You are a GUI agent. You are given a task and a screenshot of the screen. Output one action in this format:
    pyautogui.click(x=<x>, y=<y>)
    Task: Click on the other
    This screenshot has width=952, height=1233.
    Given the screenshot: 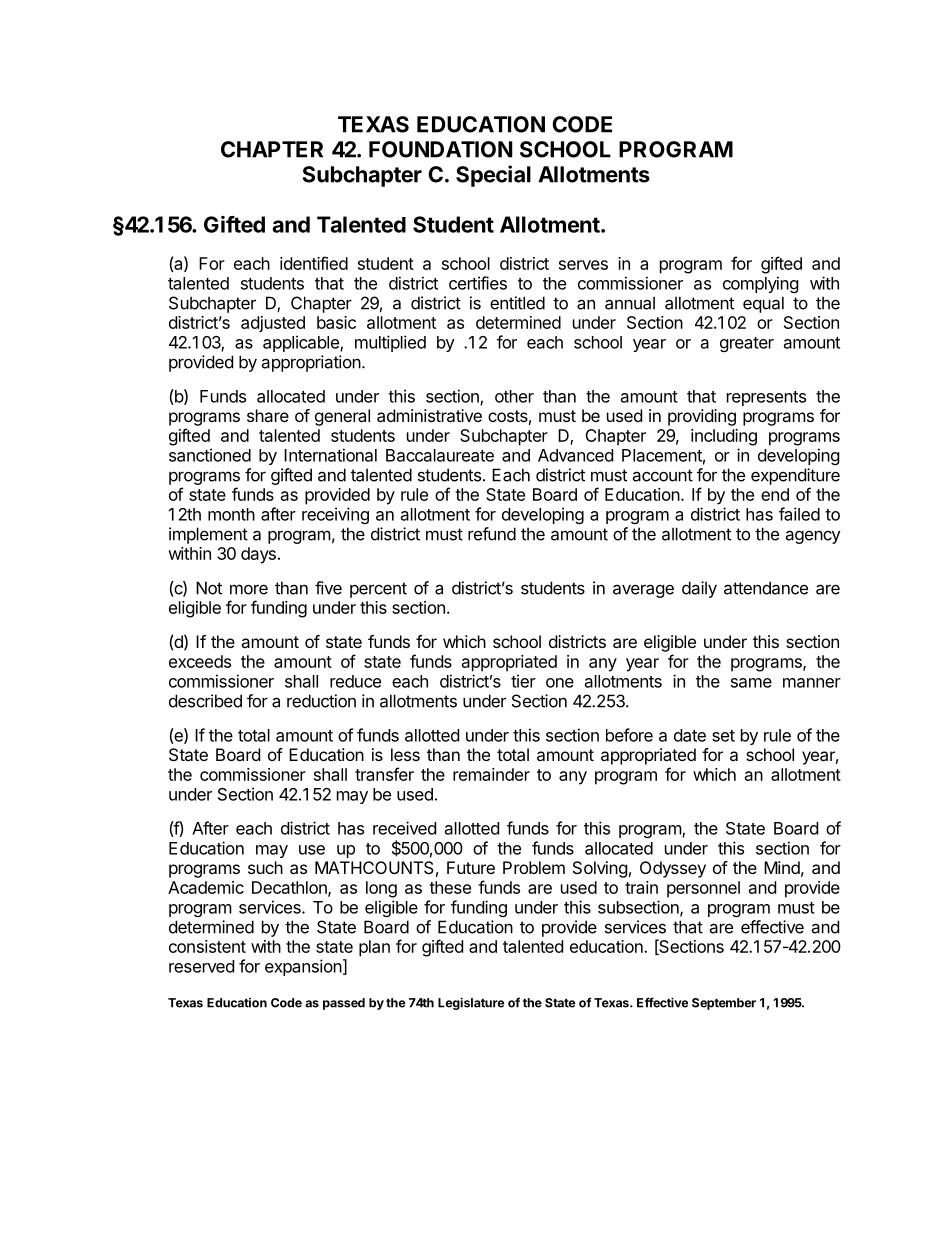 What is the action you would take?
    pyautogui.click(x=514, y=396)
